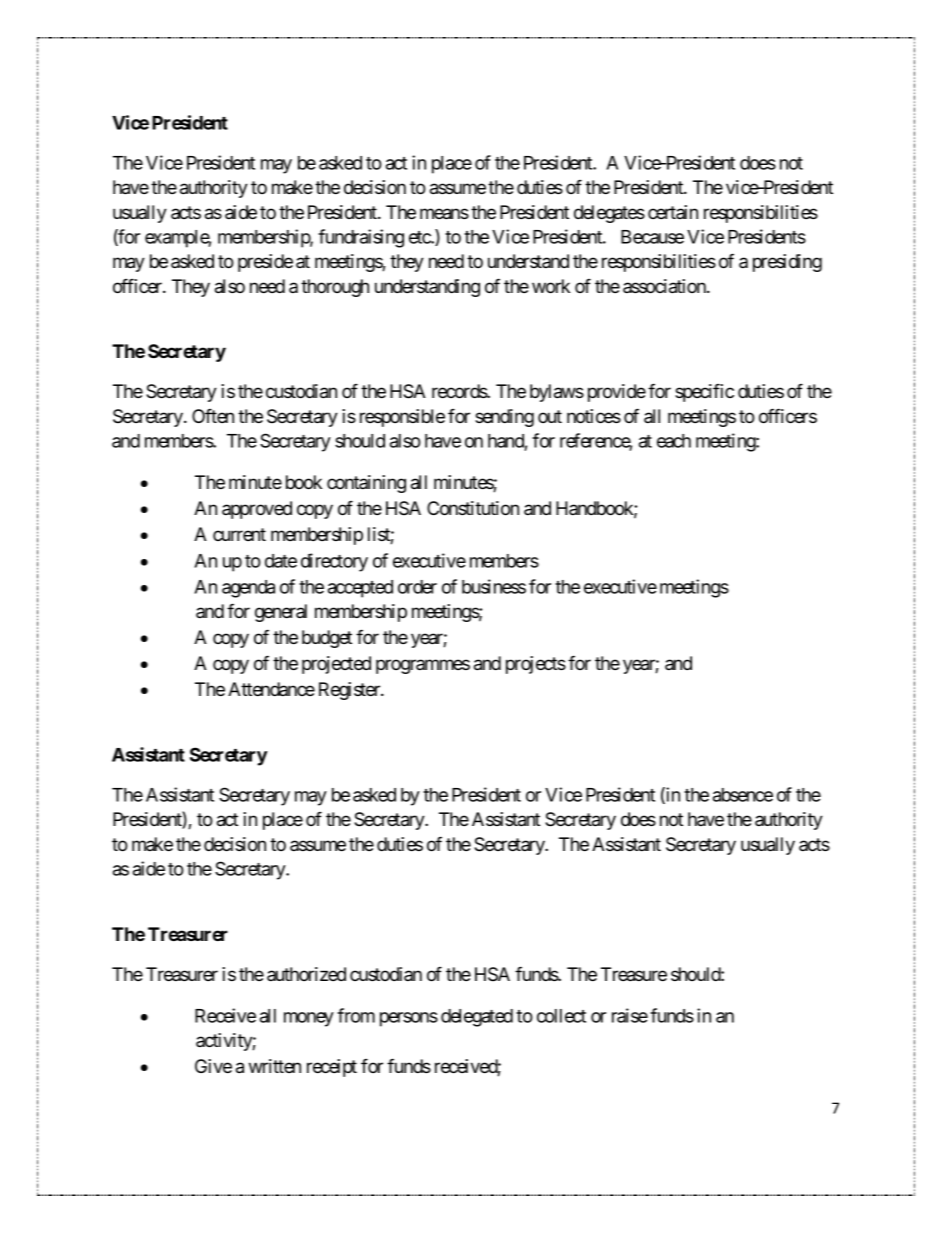  I want to click on delegated, so click(477, 1018).
